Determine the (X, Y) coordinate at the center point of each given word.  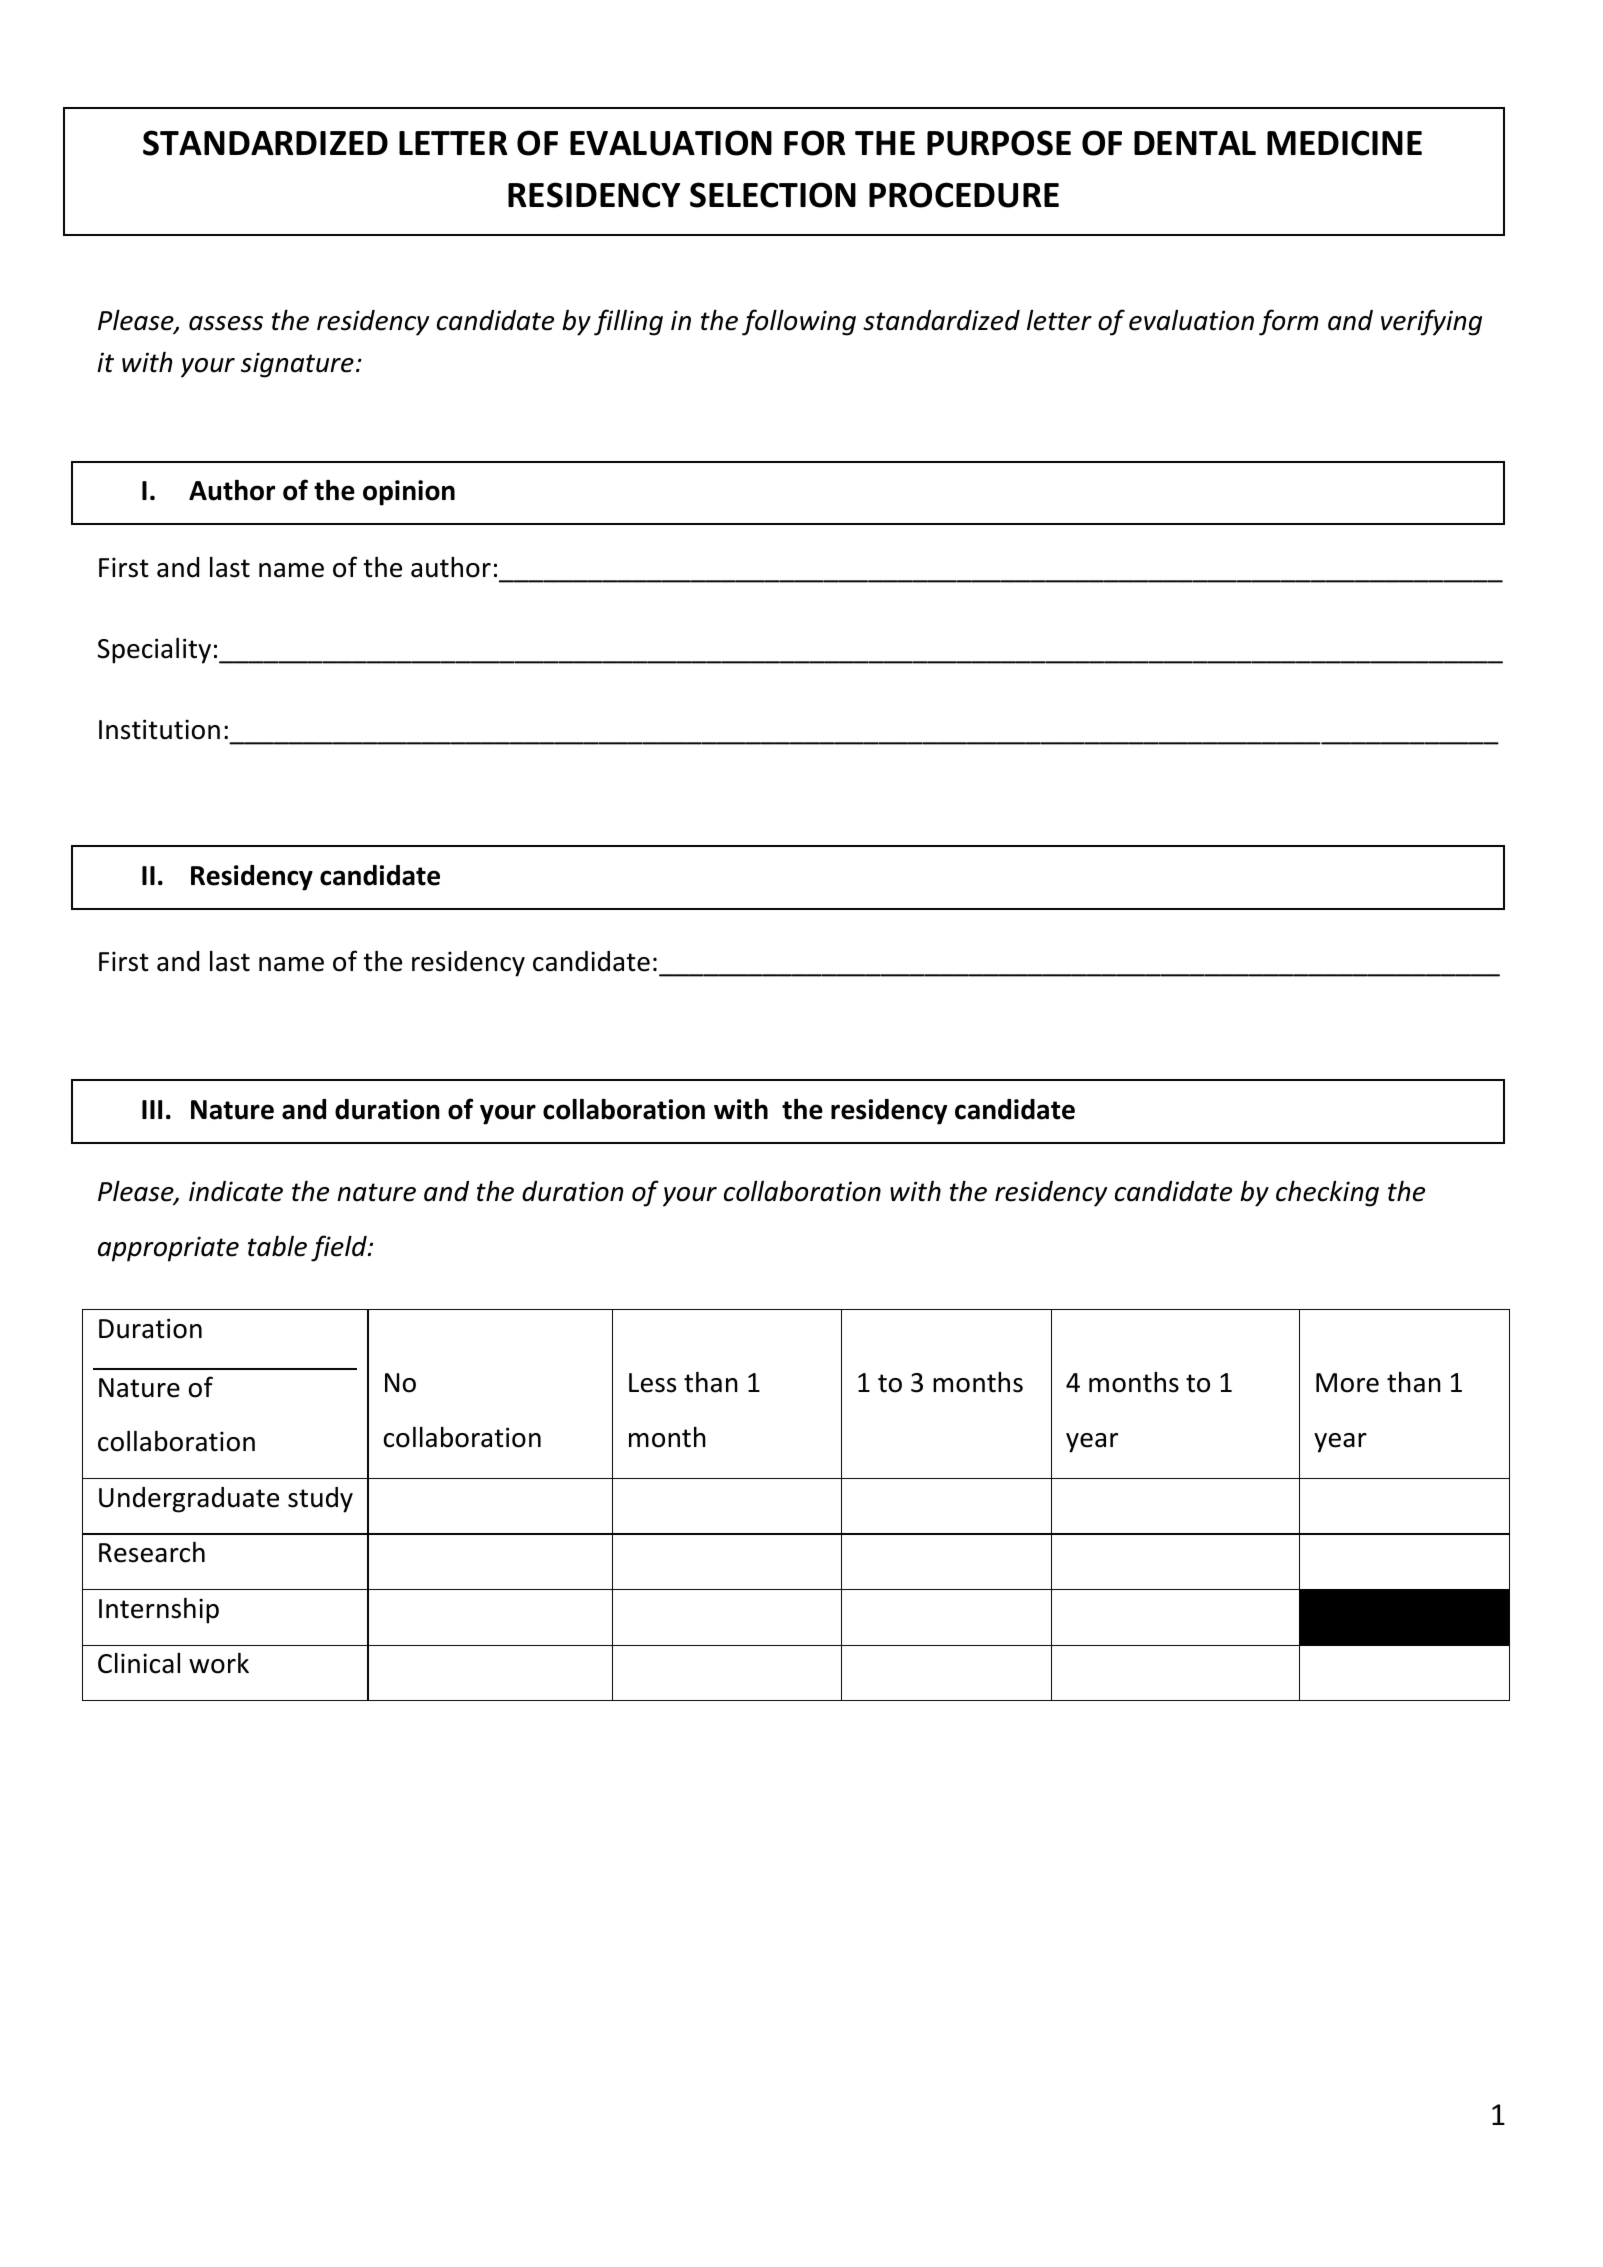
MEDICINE (1344, 143)
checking (1327, 1193)
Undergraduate (189, 1500)
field (340, 1248)
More (1347, 1383)
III (152, 1109)
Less (652, 1383)
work (219, 1663)
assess (226, 323)
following (799, 322)
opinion (409, 493)
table (277, 1246)
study (320, 1500)
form (1288, 322)
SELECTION (773, 195)
